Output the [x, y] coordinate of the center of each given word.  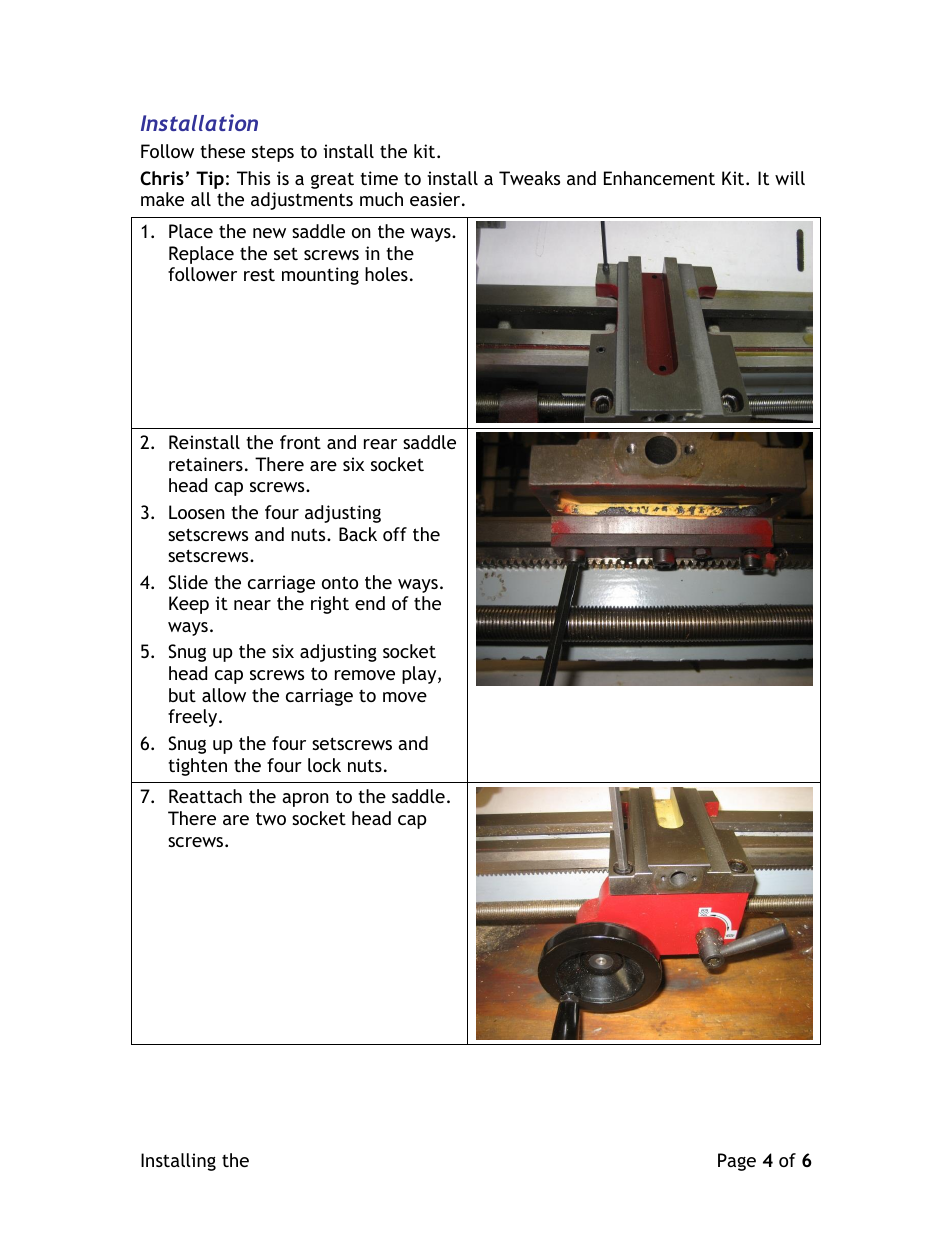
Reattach [205, 796]
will [790, 178]
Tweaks [529, 178]
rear [380, 444]
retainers [206, 464]
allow [224, 695]
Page [737, 1162]
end [370, 603]
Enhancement [659, 178]
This [253, 178]
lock [324, 765]
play [420, 675]
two [271, 818]
